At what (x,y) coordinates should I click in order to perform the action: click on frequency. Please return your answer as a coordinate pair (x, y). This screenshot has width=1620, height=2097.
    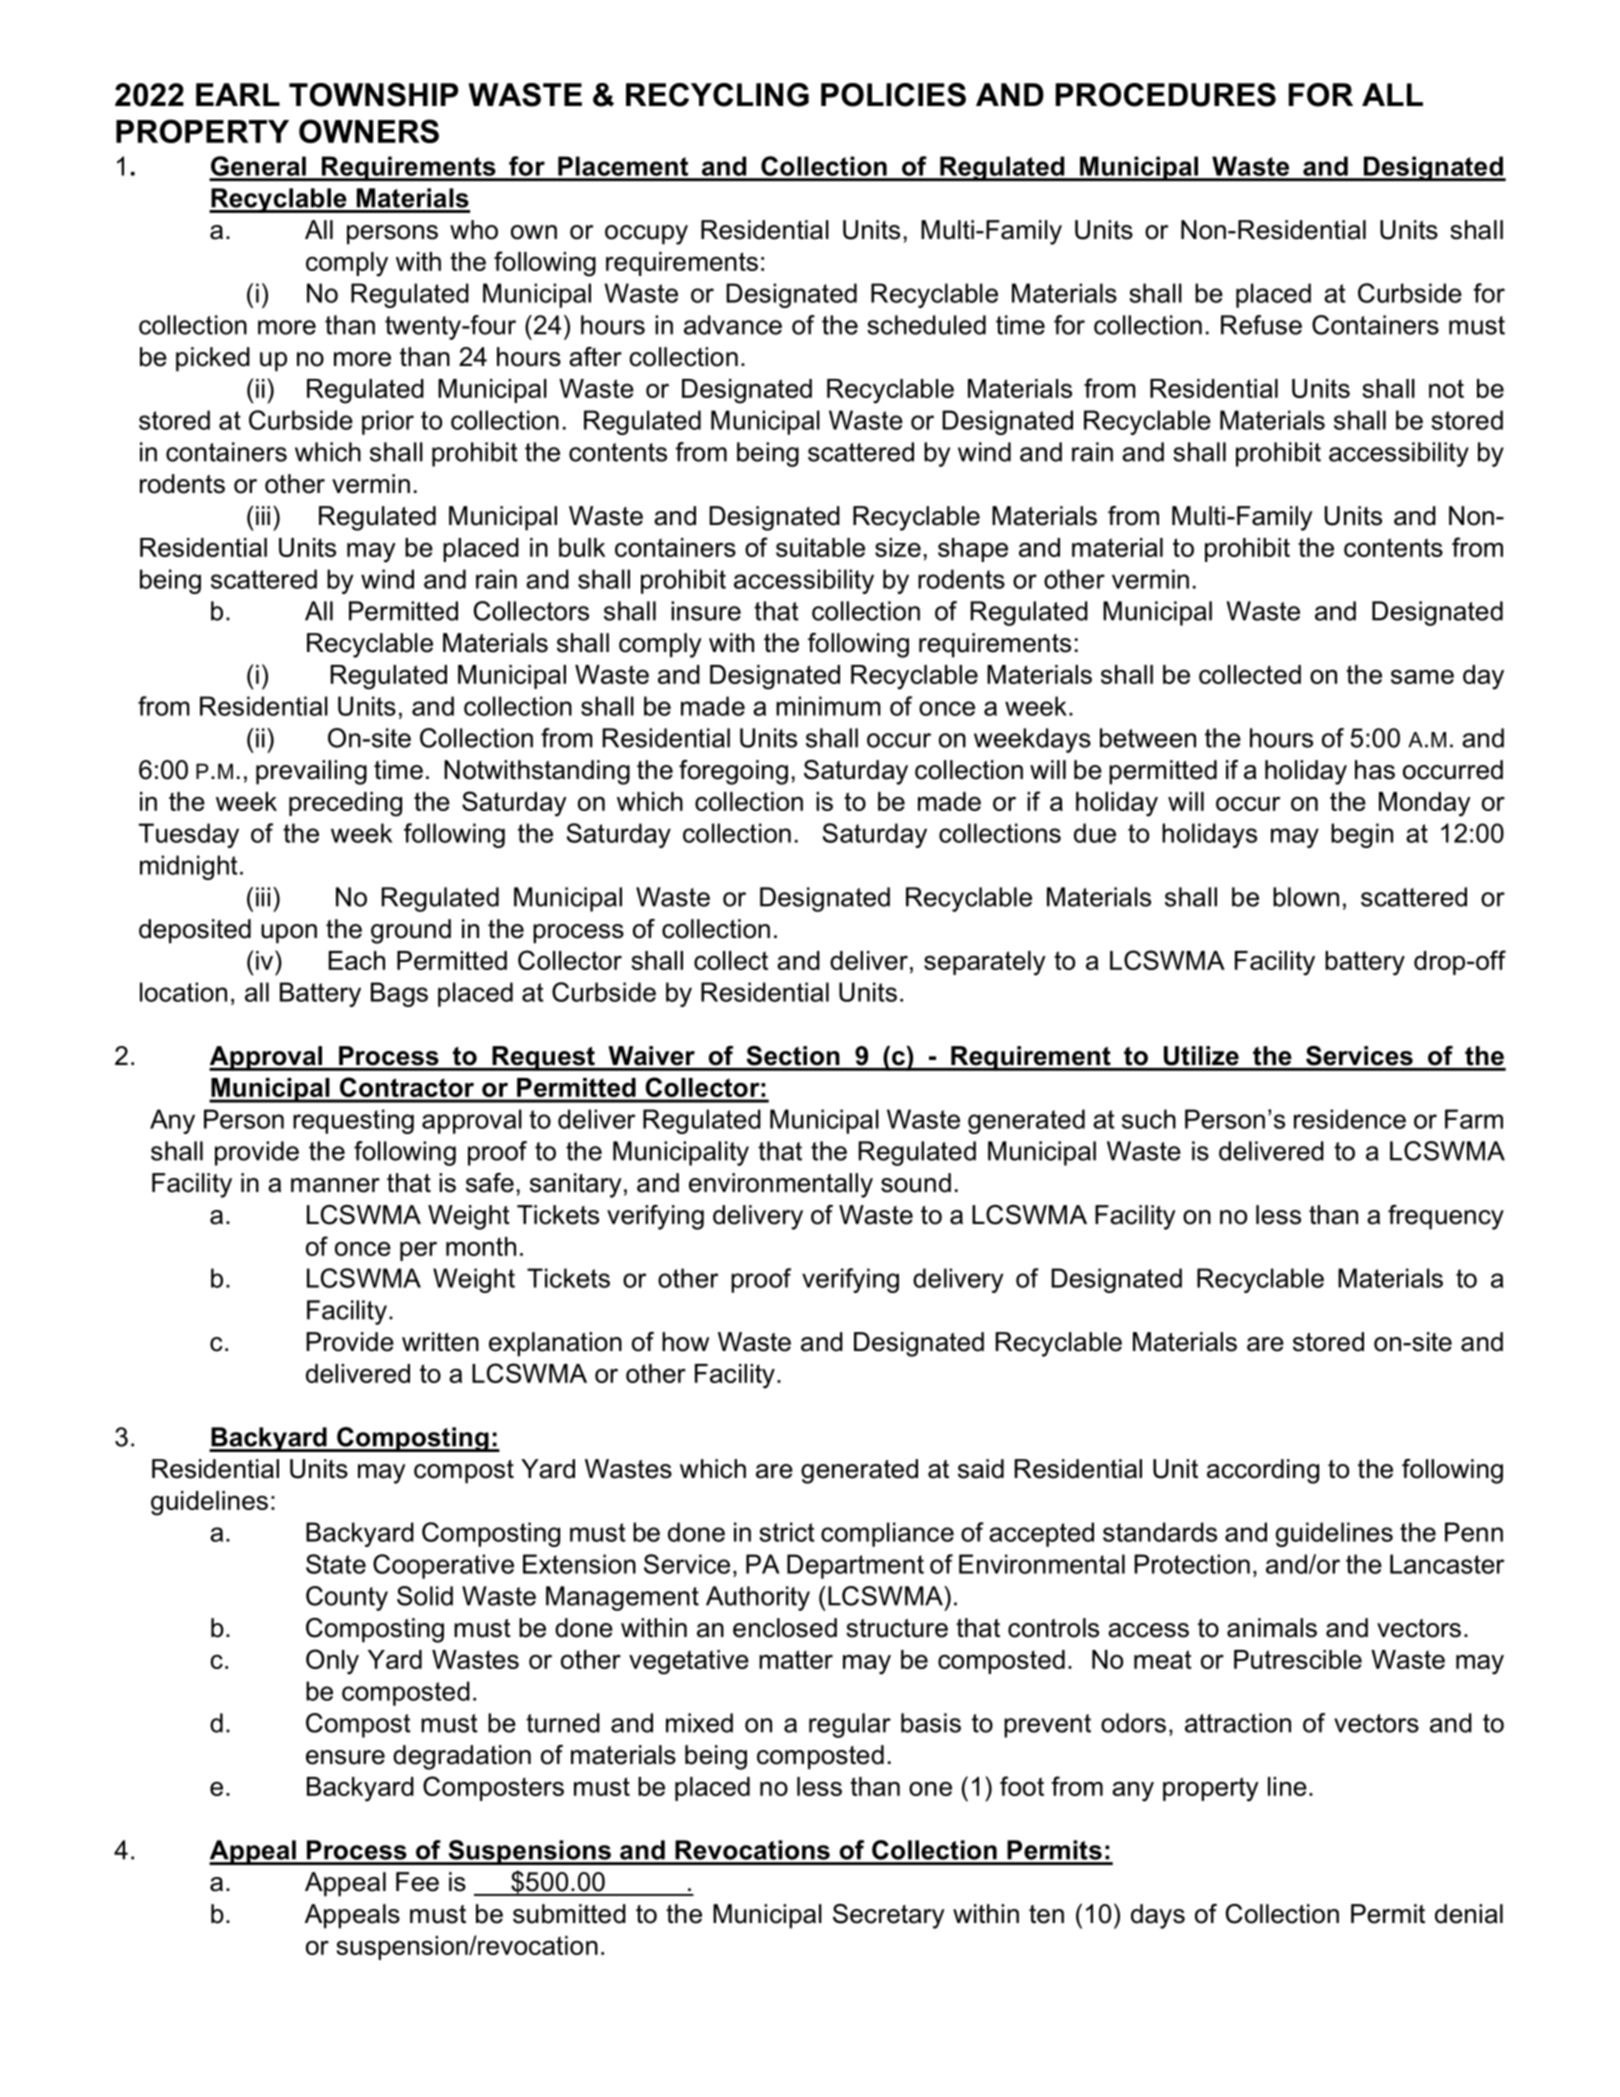
    Looking at the image, I should click on (1446, 1217).
